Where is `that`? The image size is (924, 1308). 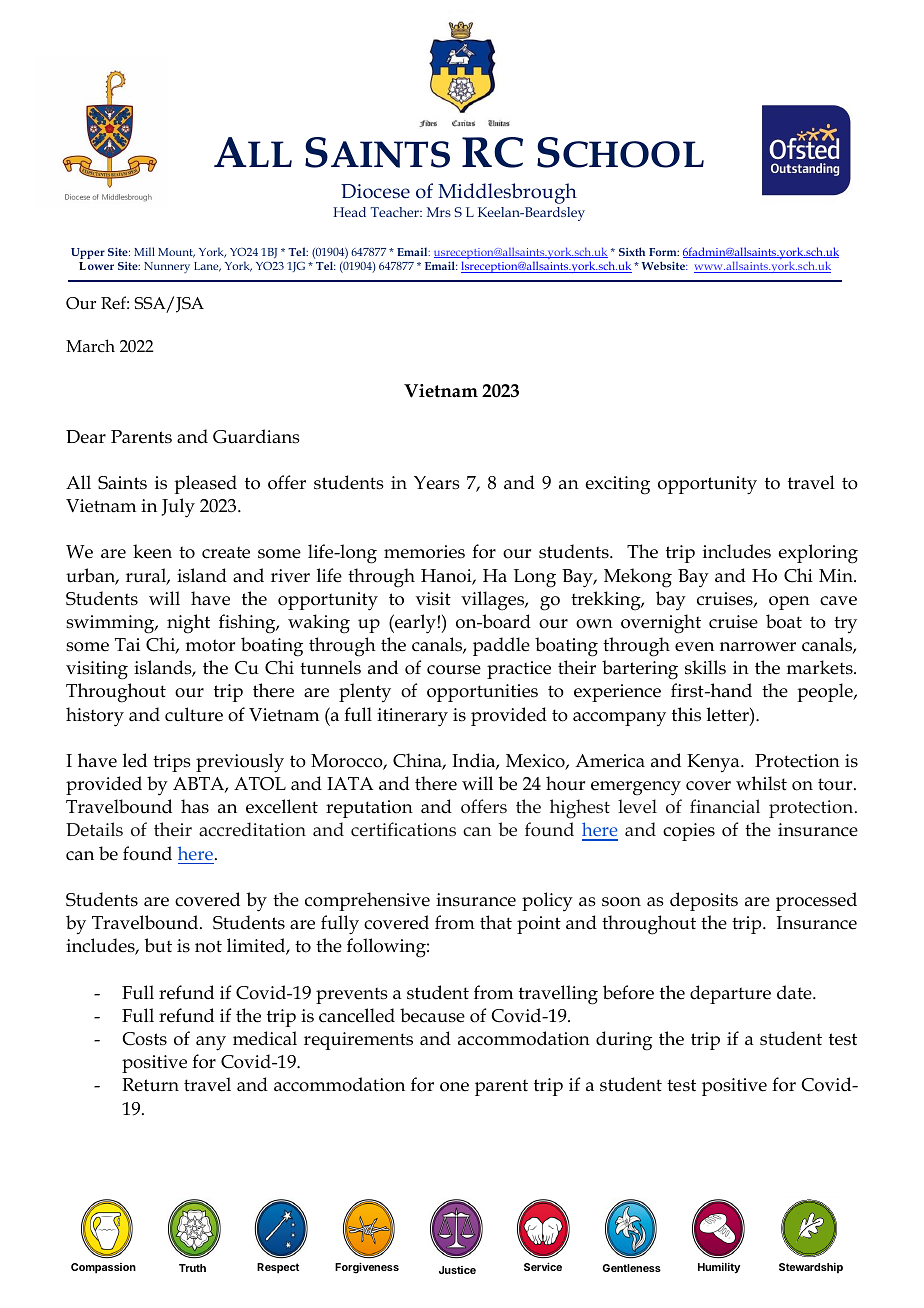
that is located at coordinates (496, 922).
